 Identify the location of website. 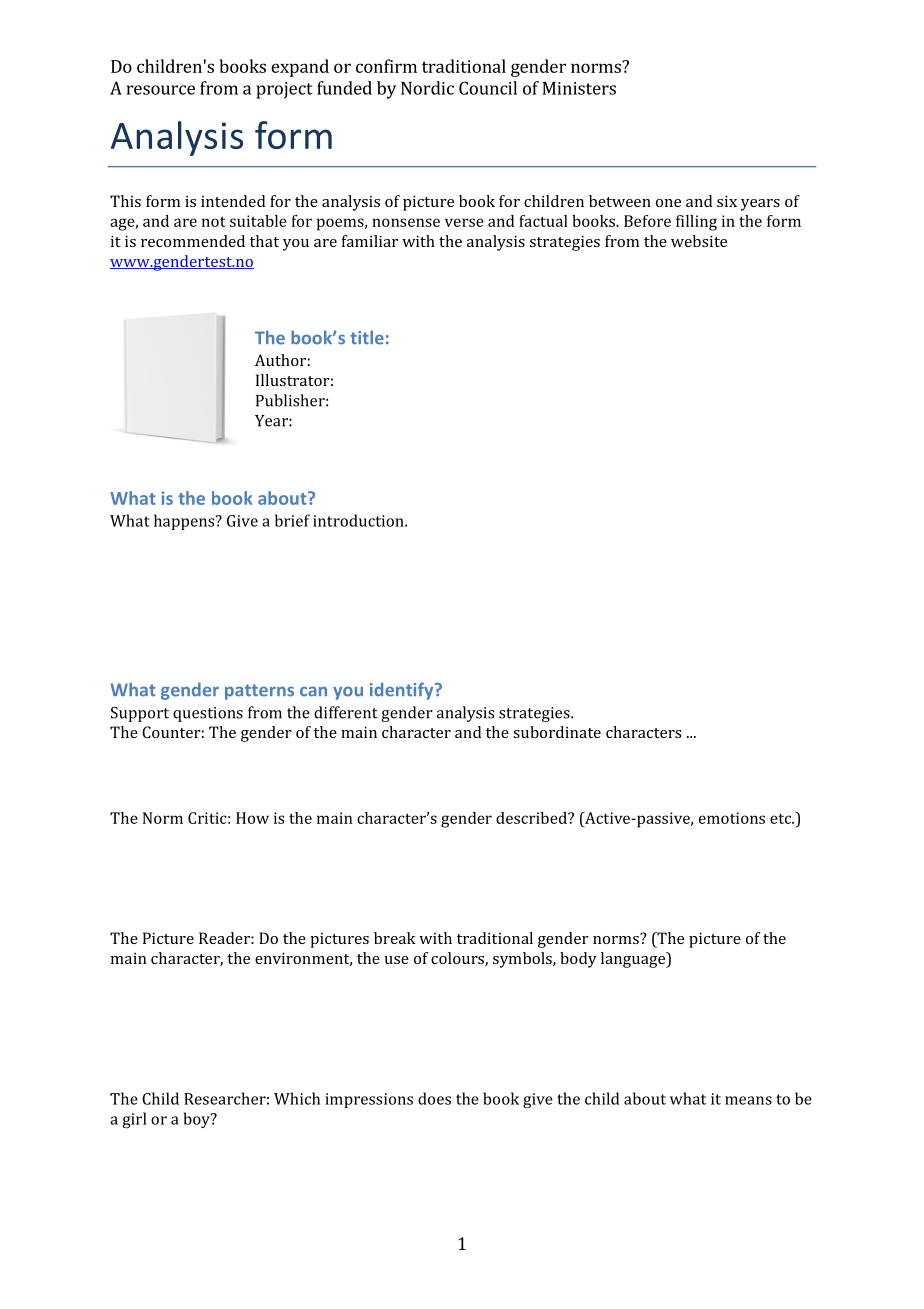
(699, 241).
